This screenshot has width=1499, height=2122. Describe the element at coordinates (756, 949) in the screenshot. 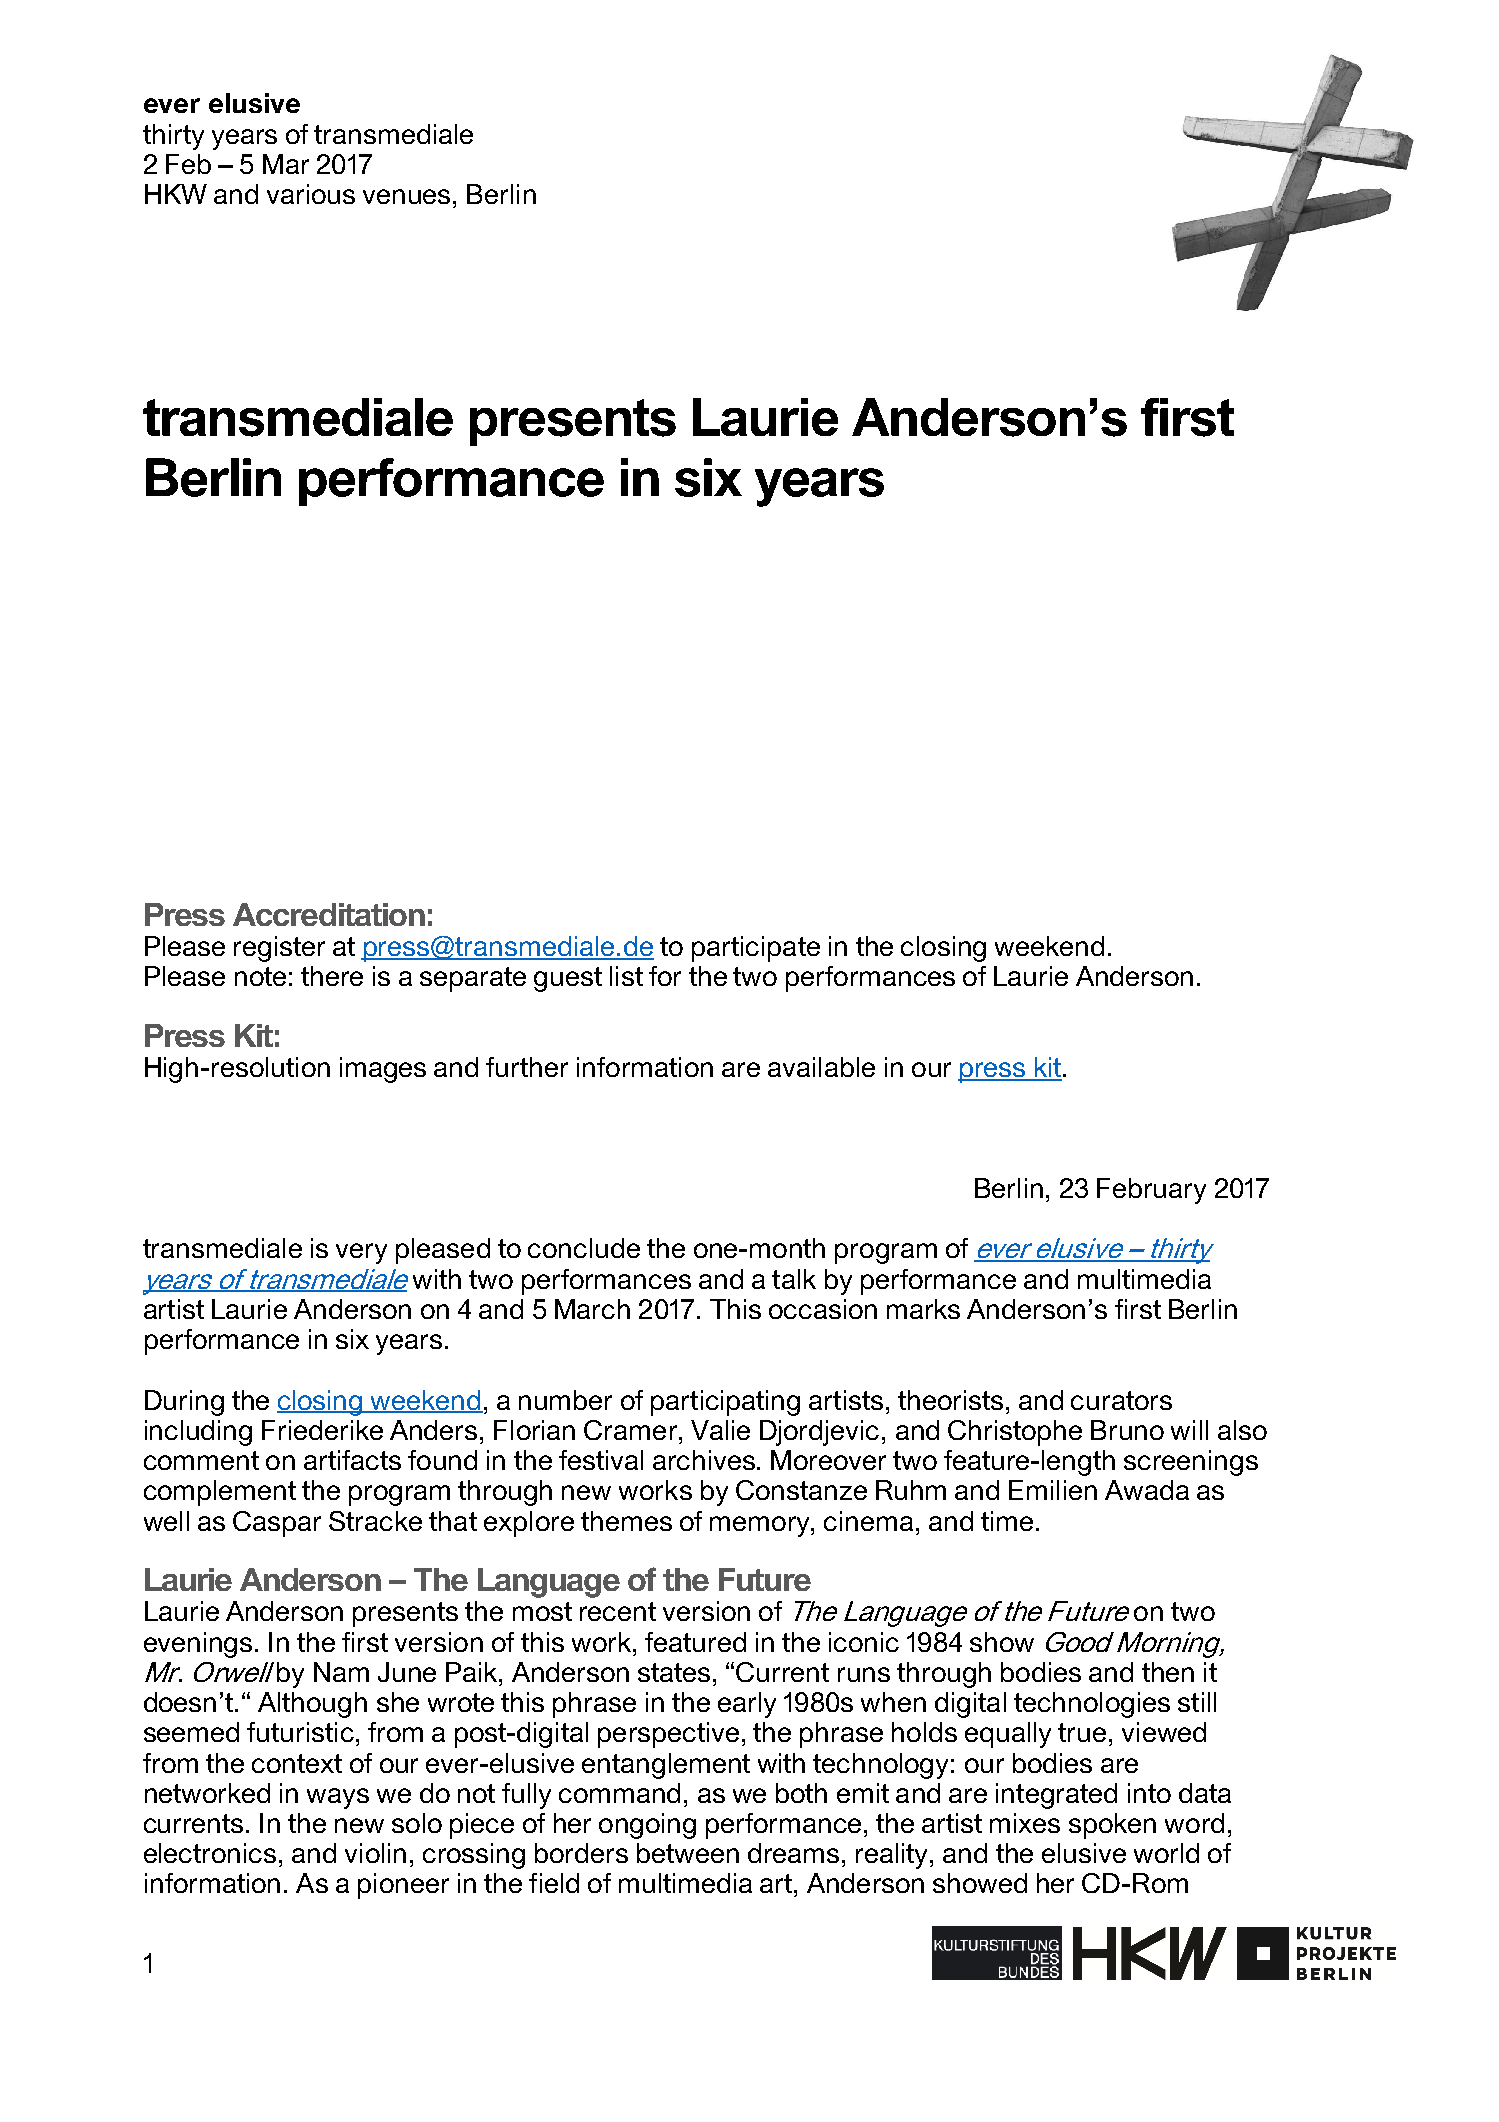

I see `participate` at that location.
